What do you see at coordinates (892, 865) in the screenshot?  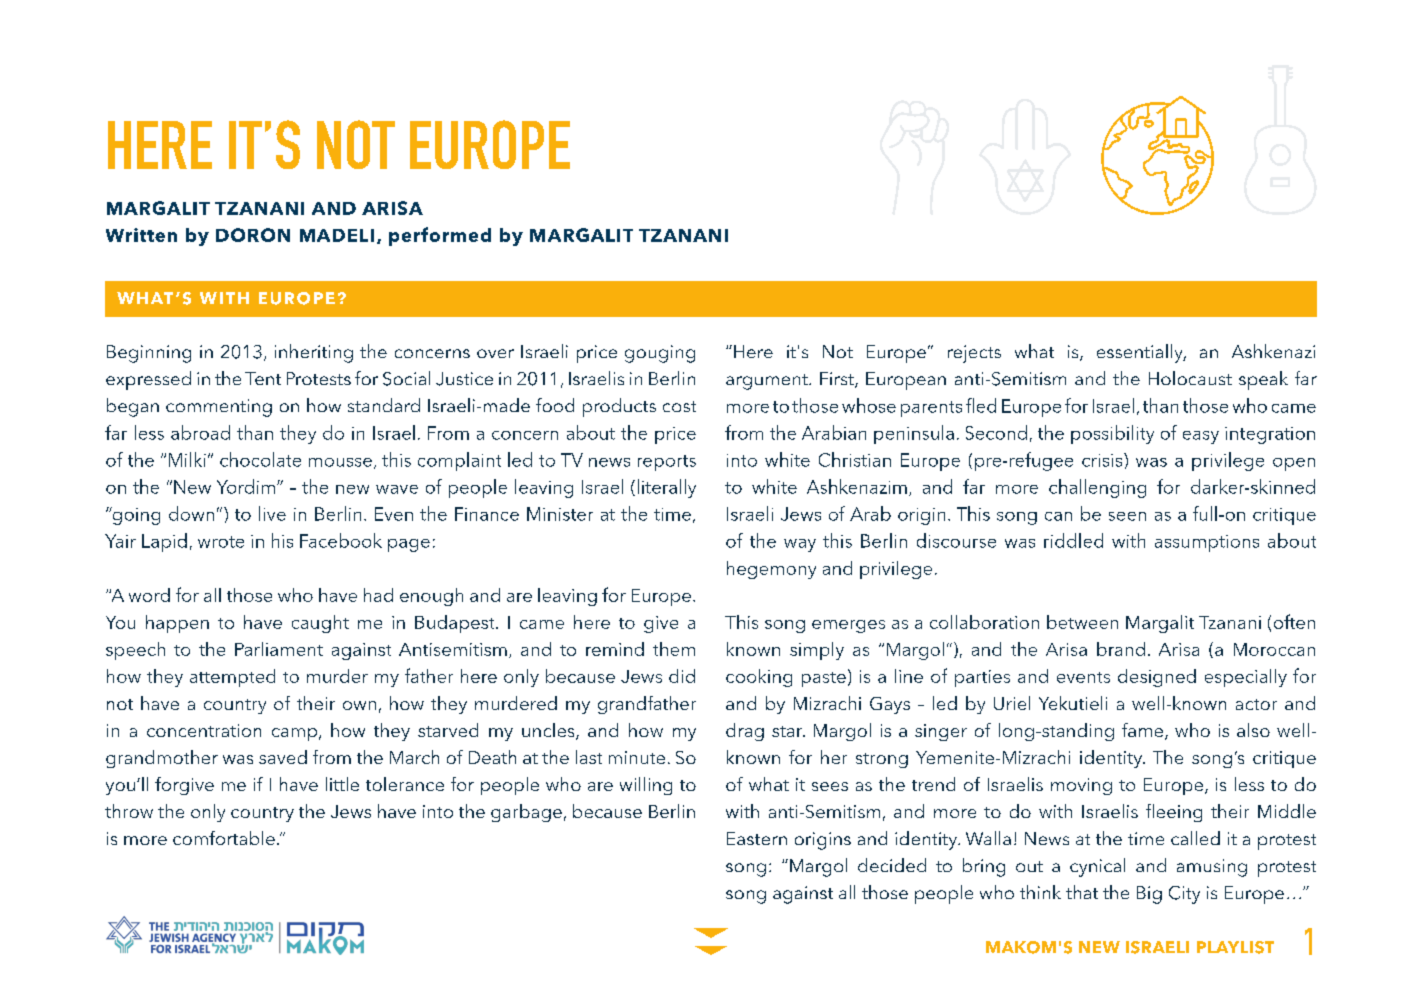 I see `decided` at bounding box center [892, 865].
